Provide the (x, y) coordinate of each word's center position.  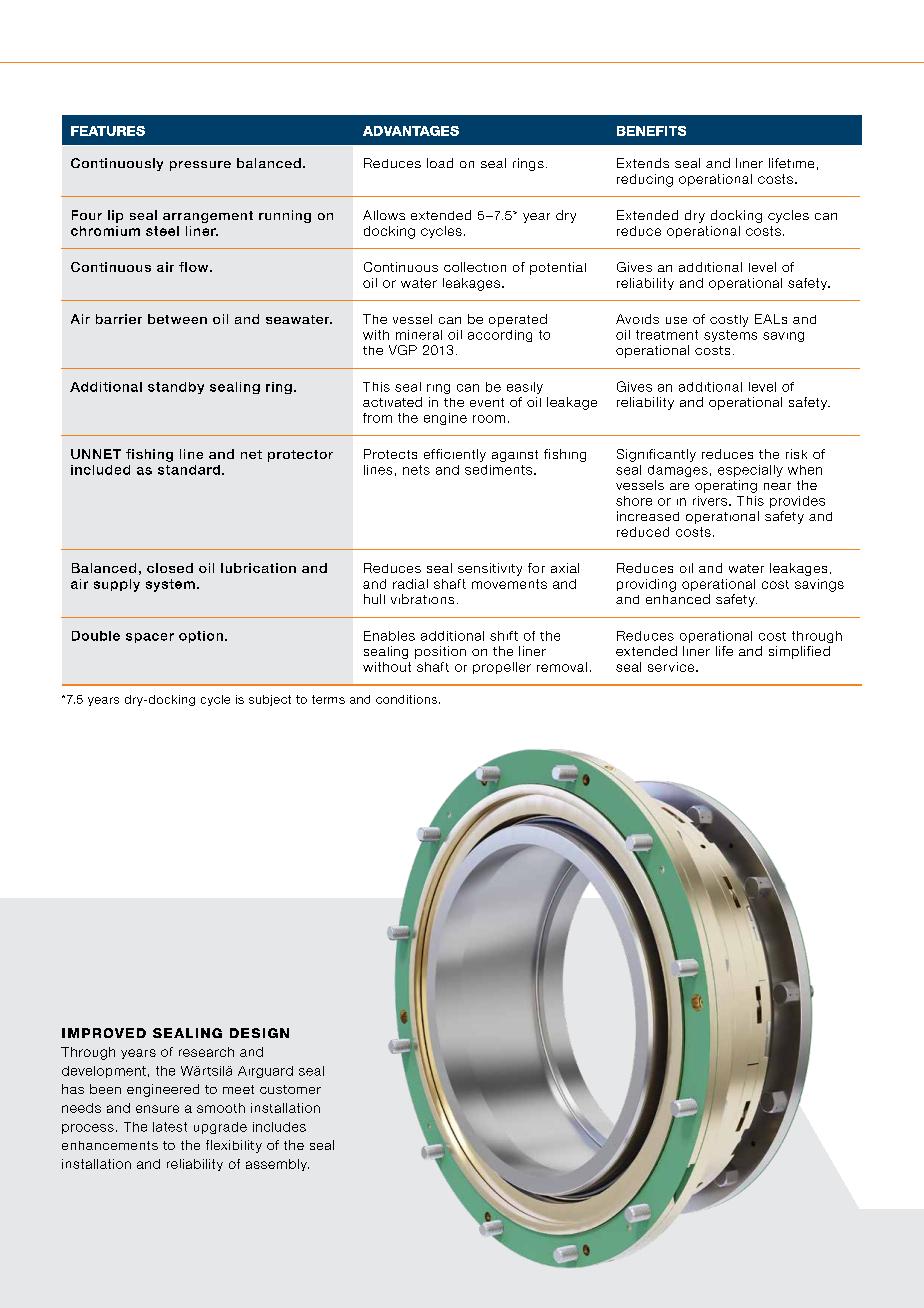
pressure (200, 166)
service (672, 667)
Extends (643, 163)
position (440, 652)
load (440, 163)
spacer (150, 638)
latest (170, 1127)
